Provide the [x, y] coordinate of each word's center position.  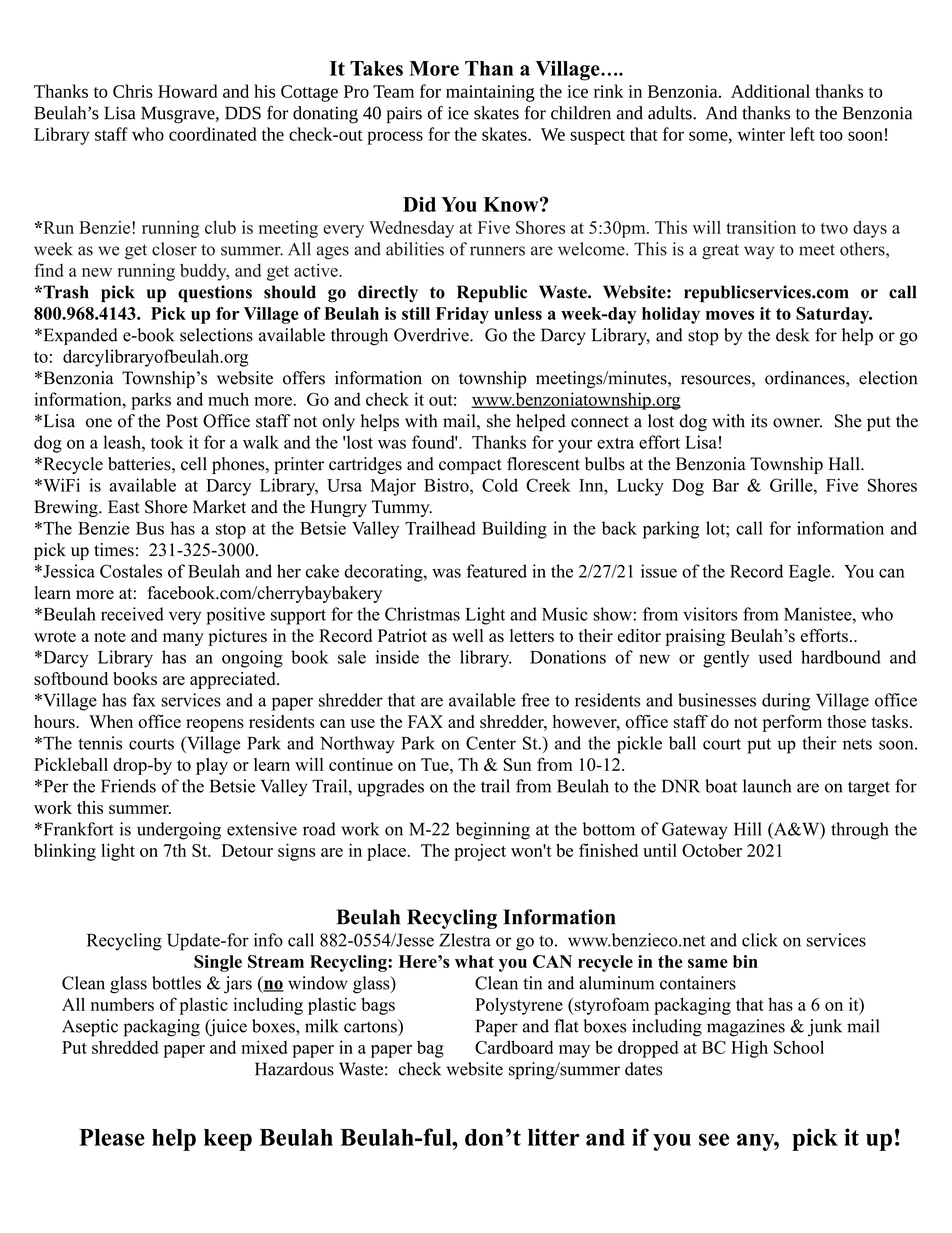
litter [553, 1137]
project [480, 852]
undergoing [179, 831]
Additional [770, 91]
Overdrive [432, 335]
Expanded [79, 336]
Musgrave [179, 115]
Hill [747, 829]
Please [112, 1137]
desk [792, 335]
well [468, 635]
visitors [710, 614]
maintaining [490, 93]
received [132, 614]
